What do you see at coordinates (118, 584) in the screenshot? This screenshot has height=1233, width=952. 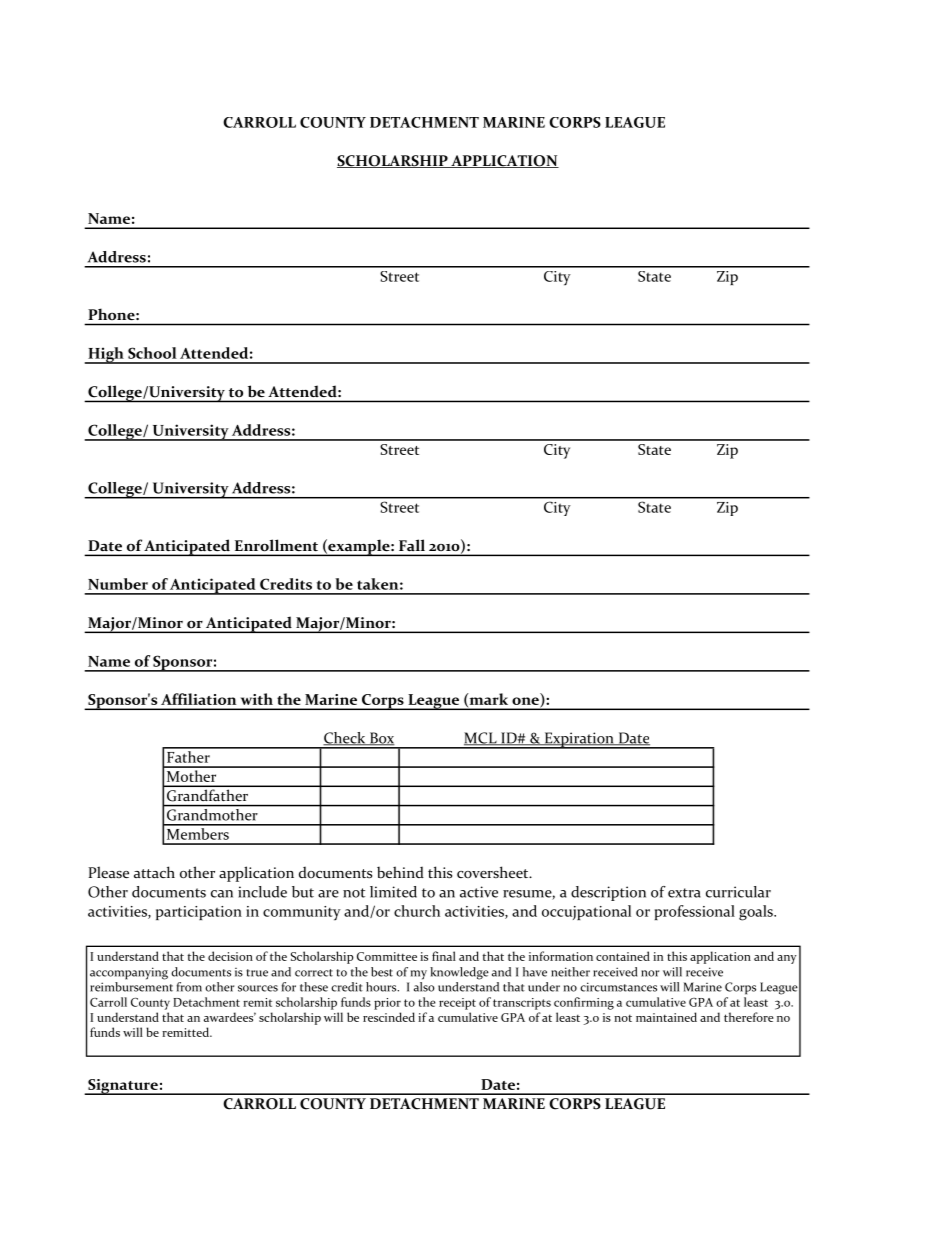 I see `Number` at bounding box center [118, 584].
